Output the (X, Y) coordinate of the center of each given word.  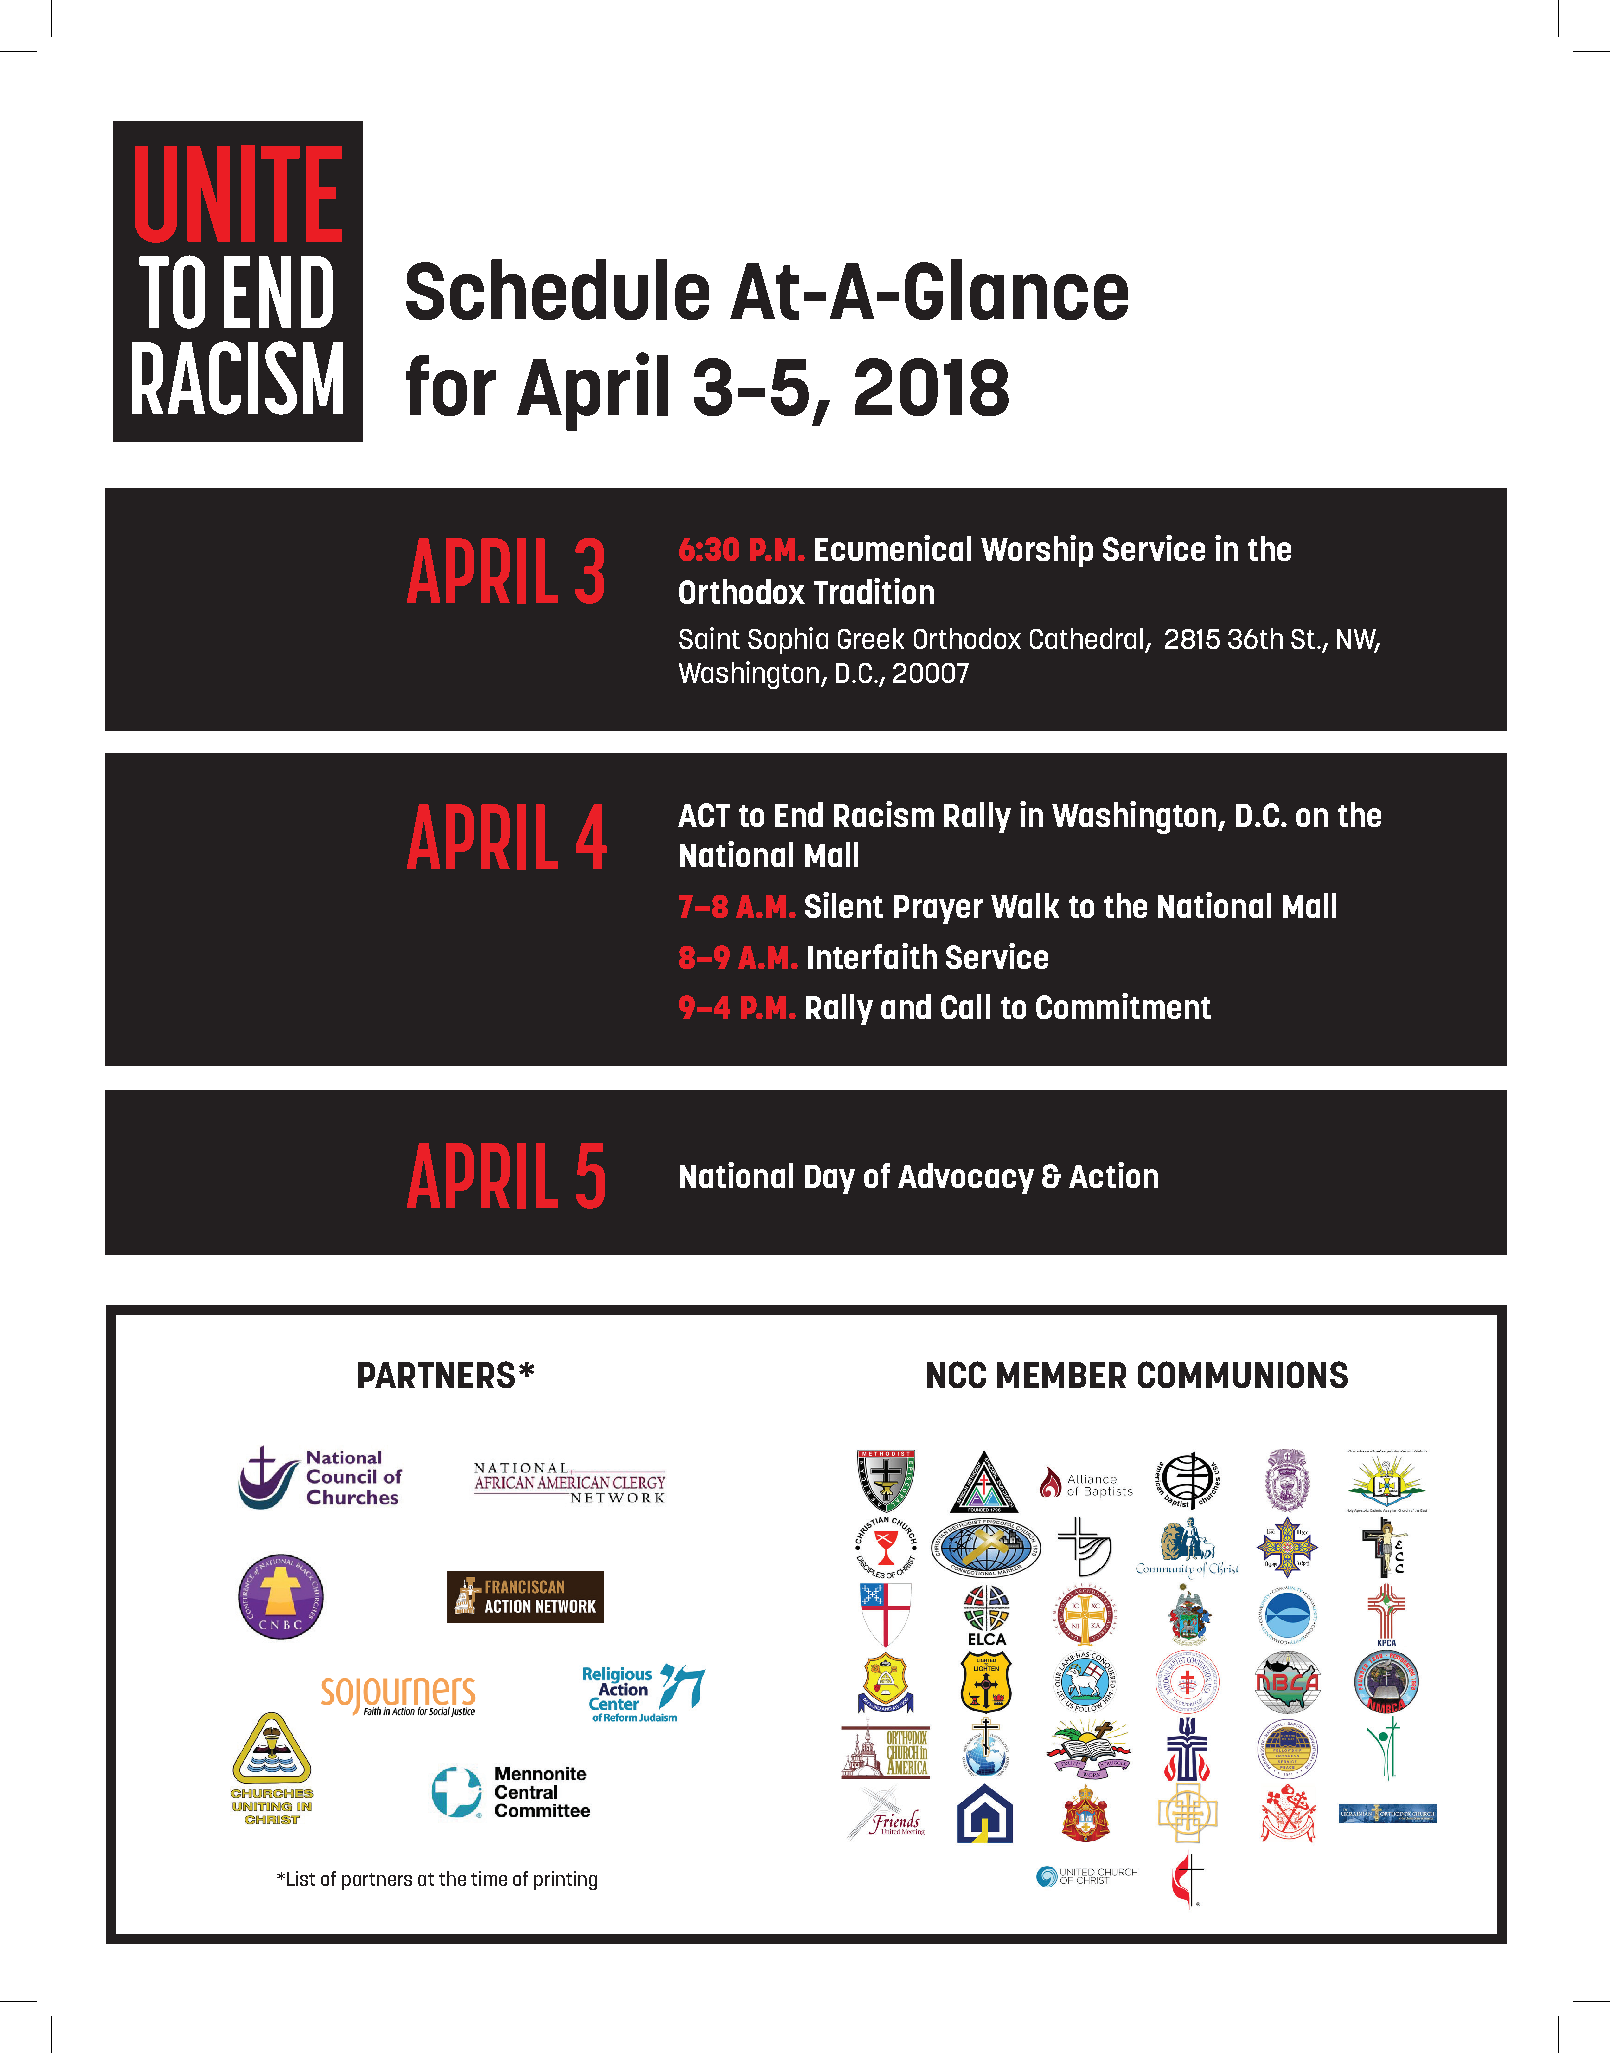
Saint (709, 638)
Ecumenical (893, 548)
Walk (1025, 905)
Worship (1037, 551)
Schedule (557, 289)
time (489, 1878)
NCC (956, 1374)
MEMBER (1061, 1375)
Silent (844, 905)
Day (830, 1179)
